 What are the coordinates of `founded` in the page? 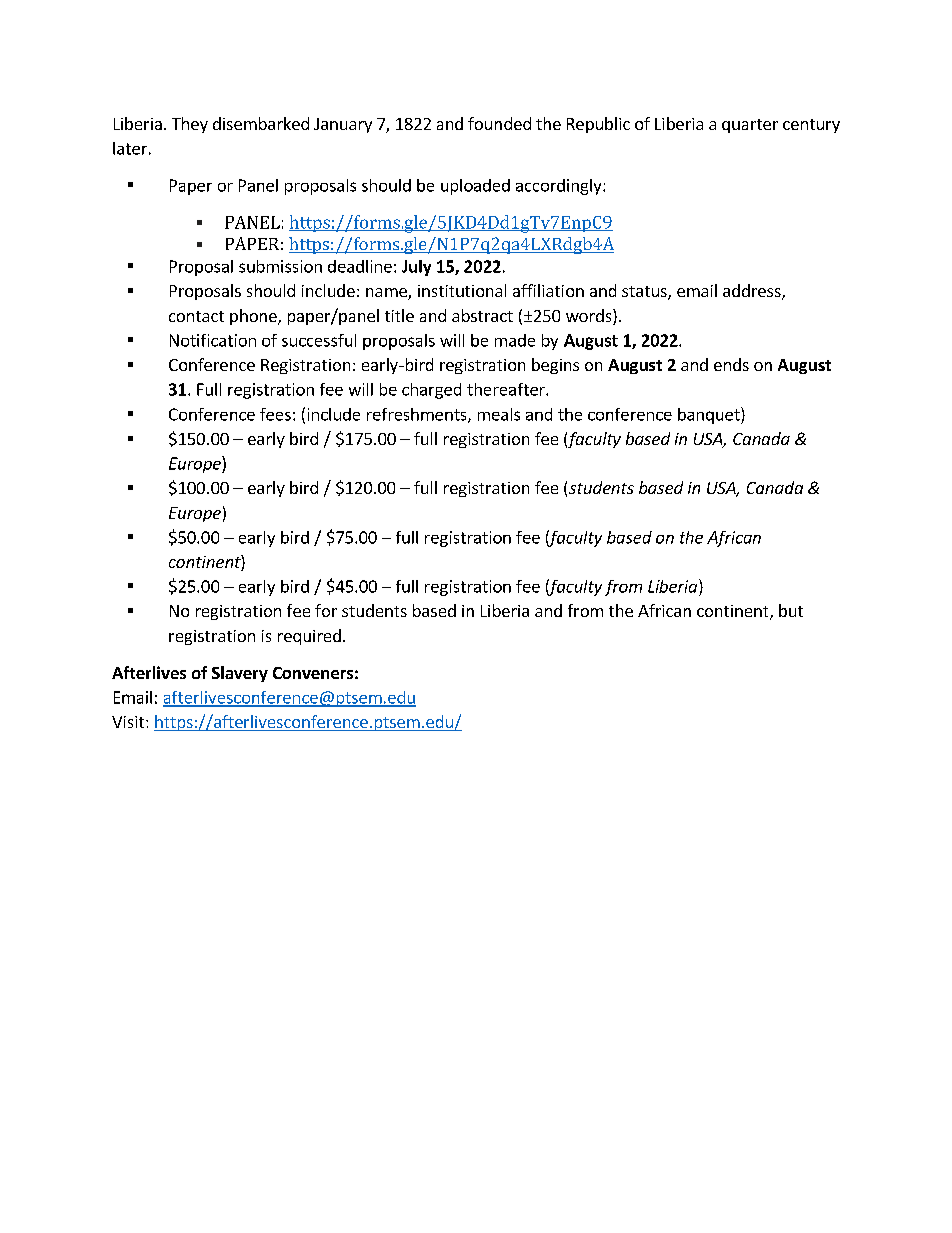 It's located at (499, 123).
